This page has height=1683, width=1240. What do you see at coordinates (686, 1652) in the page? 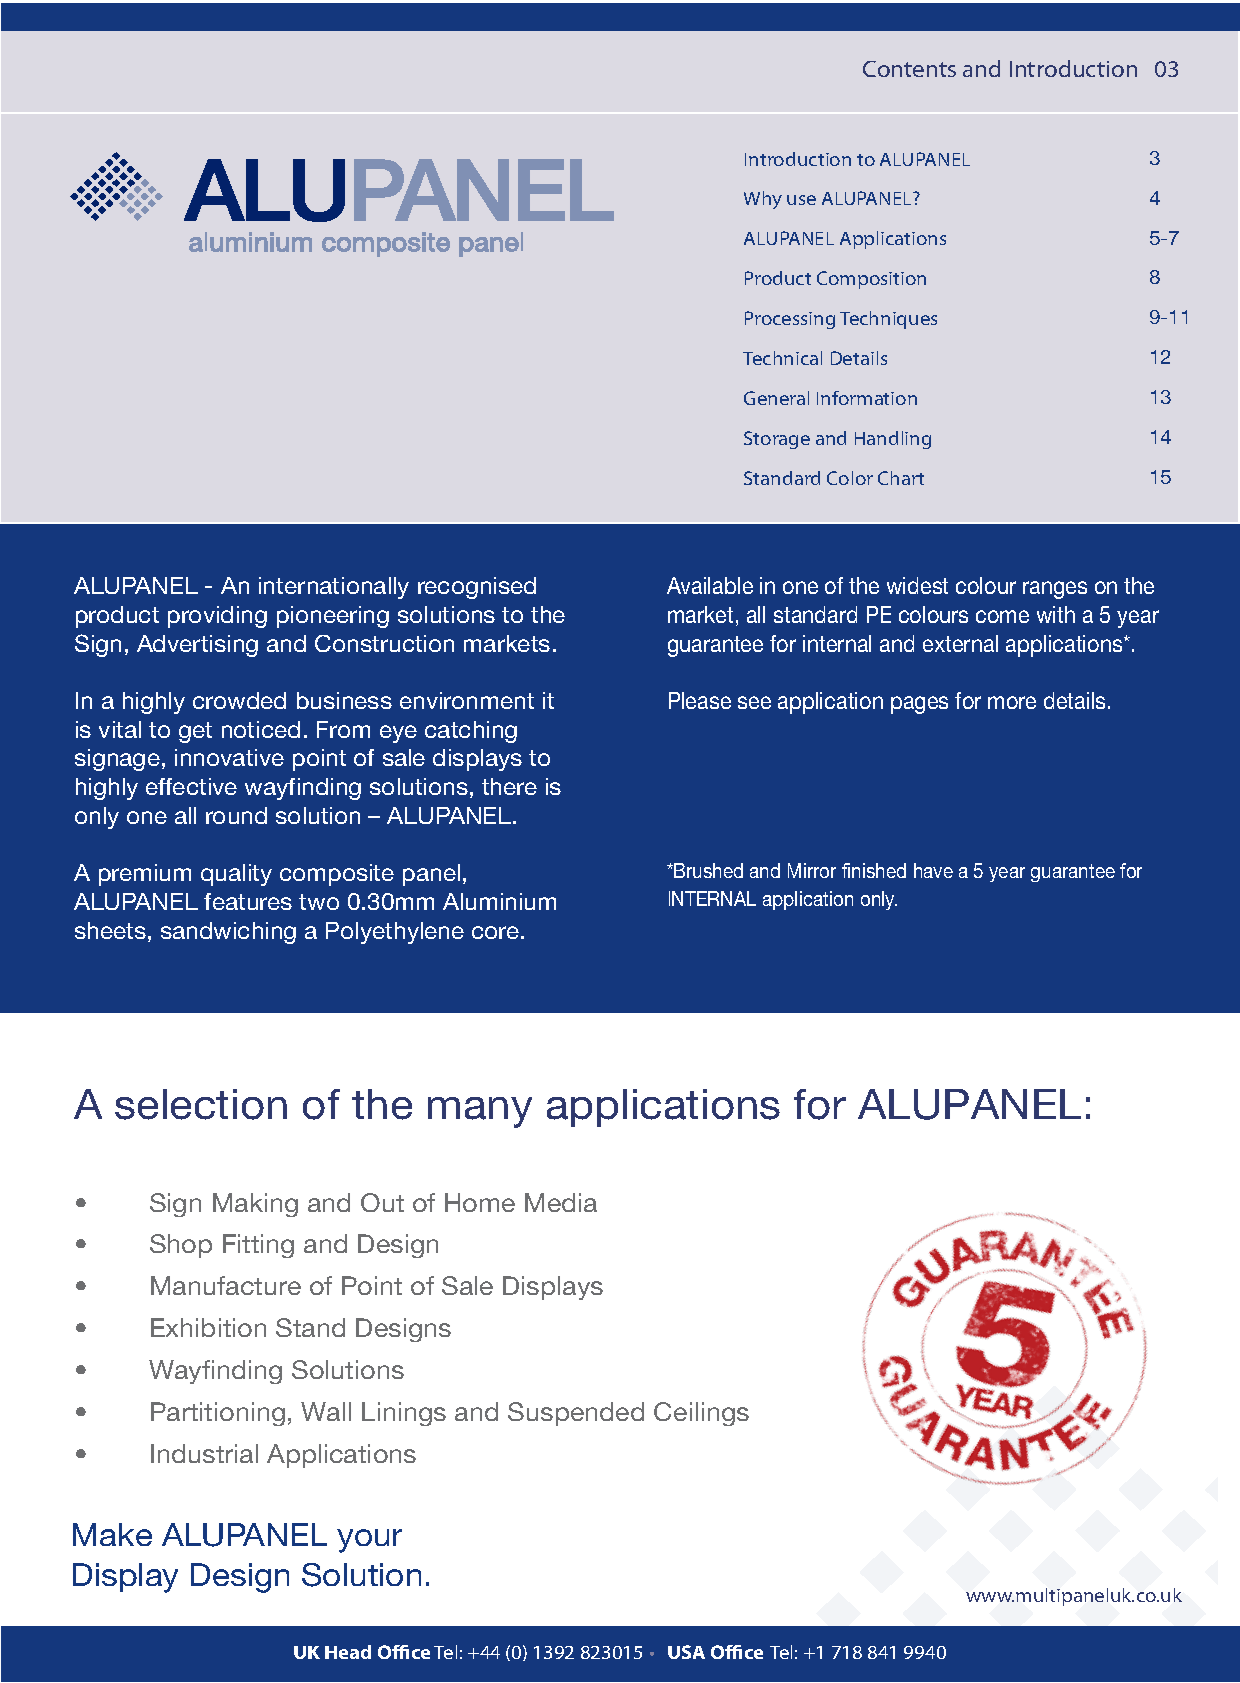
I see `USA` at bounding box center [686, 1652].
